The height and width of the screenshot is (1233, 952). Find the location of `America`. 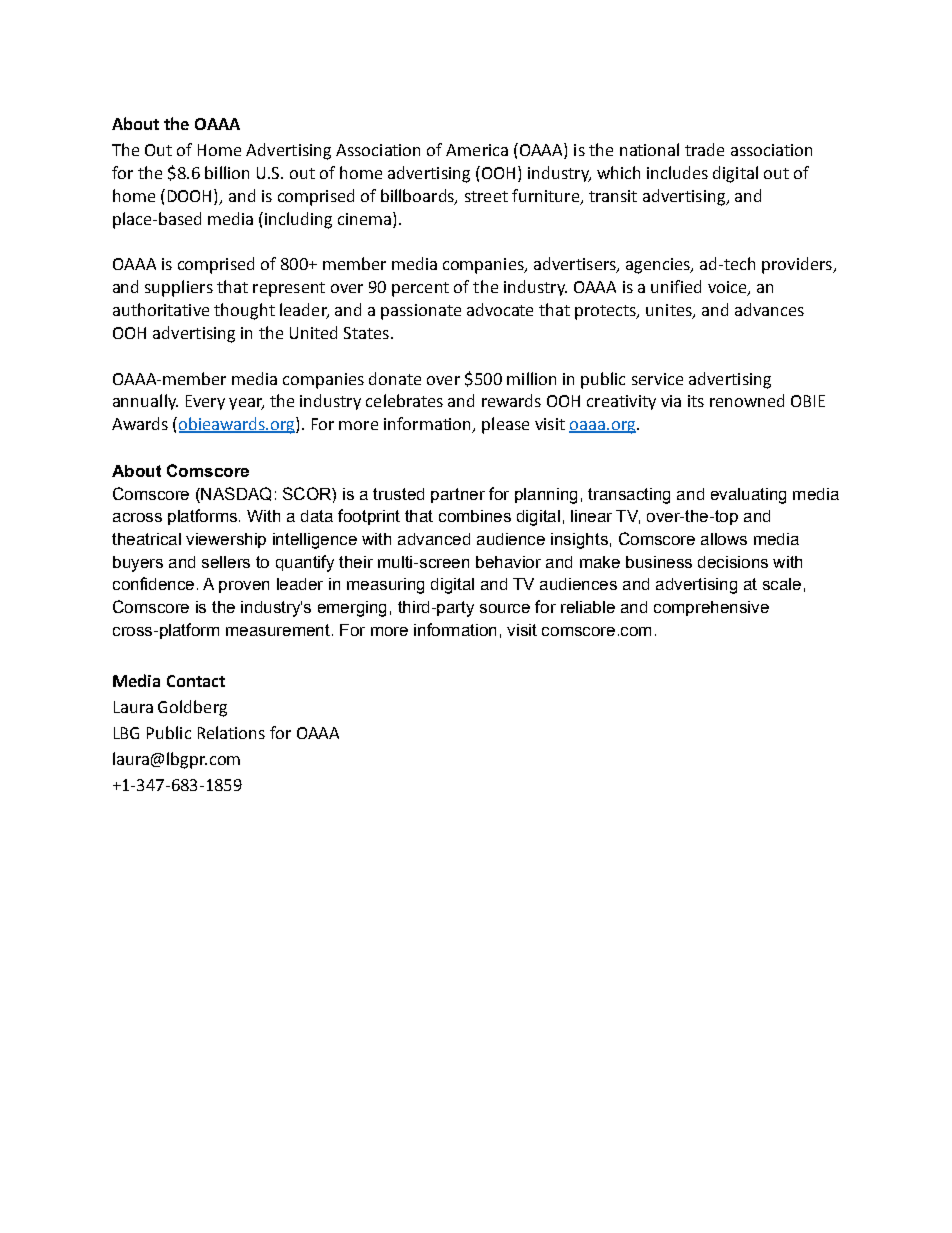

America is located at coordinates (477, 150).
